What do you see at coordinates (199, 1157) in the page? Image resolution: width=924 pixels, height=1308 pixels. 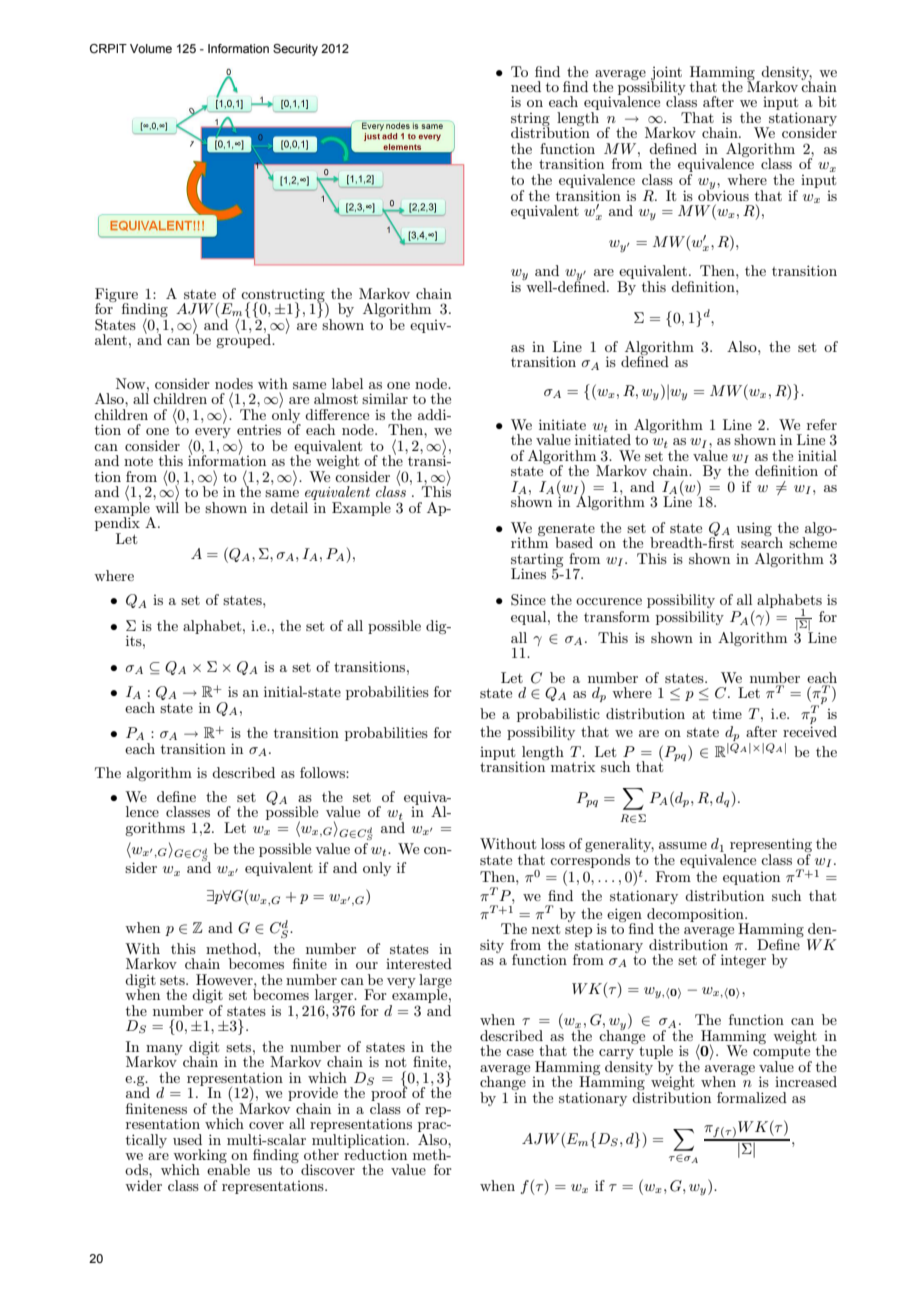 I see `working` at bounding box center [199, 1157].
